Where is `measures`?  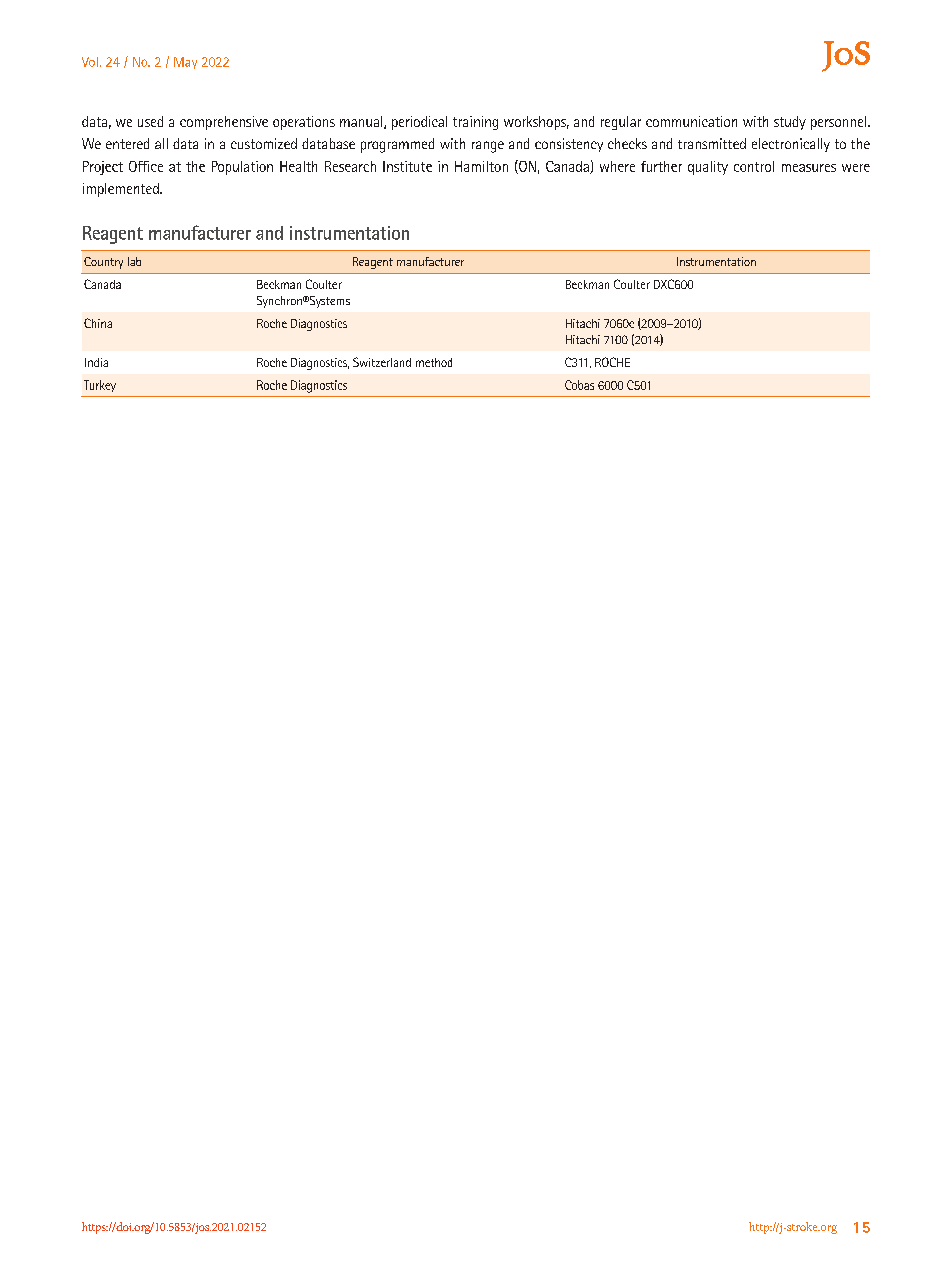 measures is located at coordinates (809, 168).
